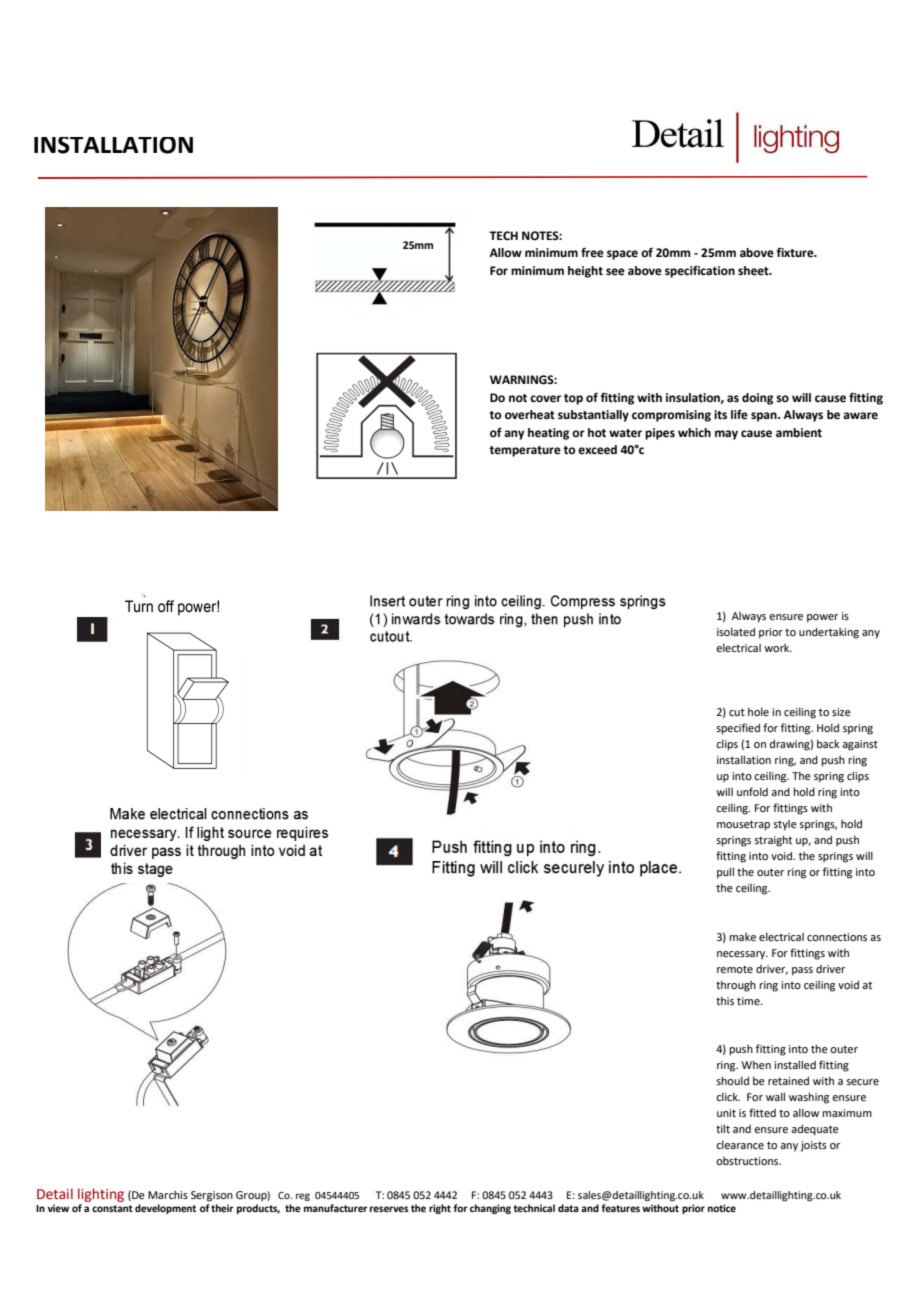 Image resolution: width=924 pixels, height=1308 pixels. What do you see at coordinates (748, 1161) in the screenshot?
I see `obstructions` at bounding box center [748, 1161].
